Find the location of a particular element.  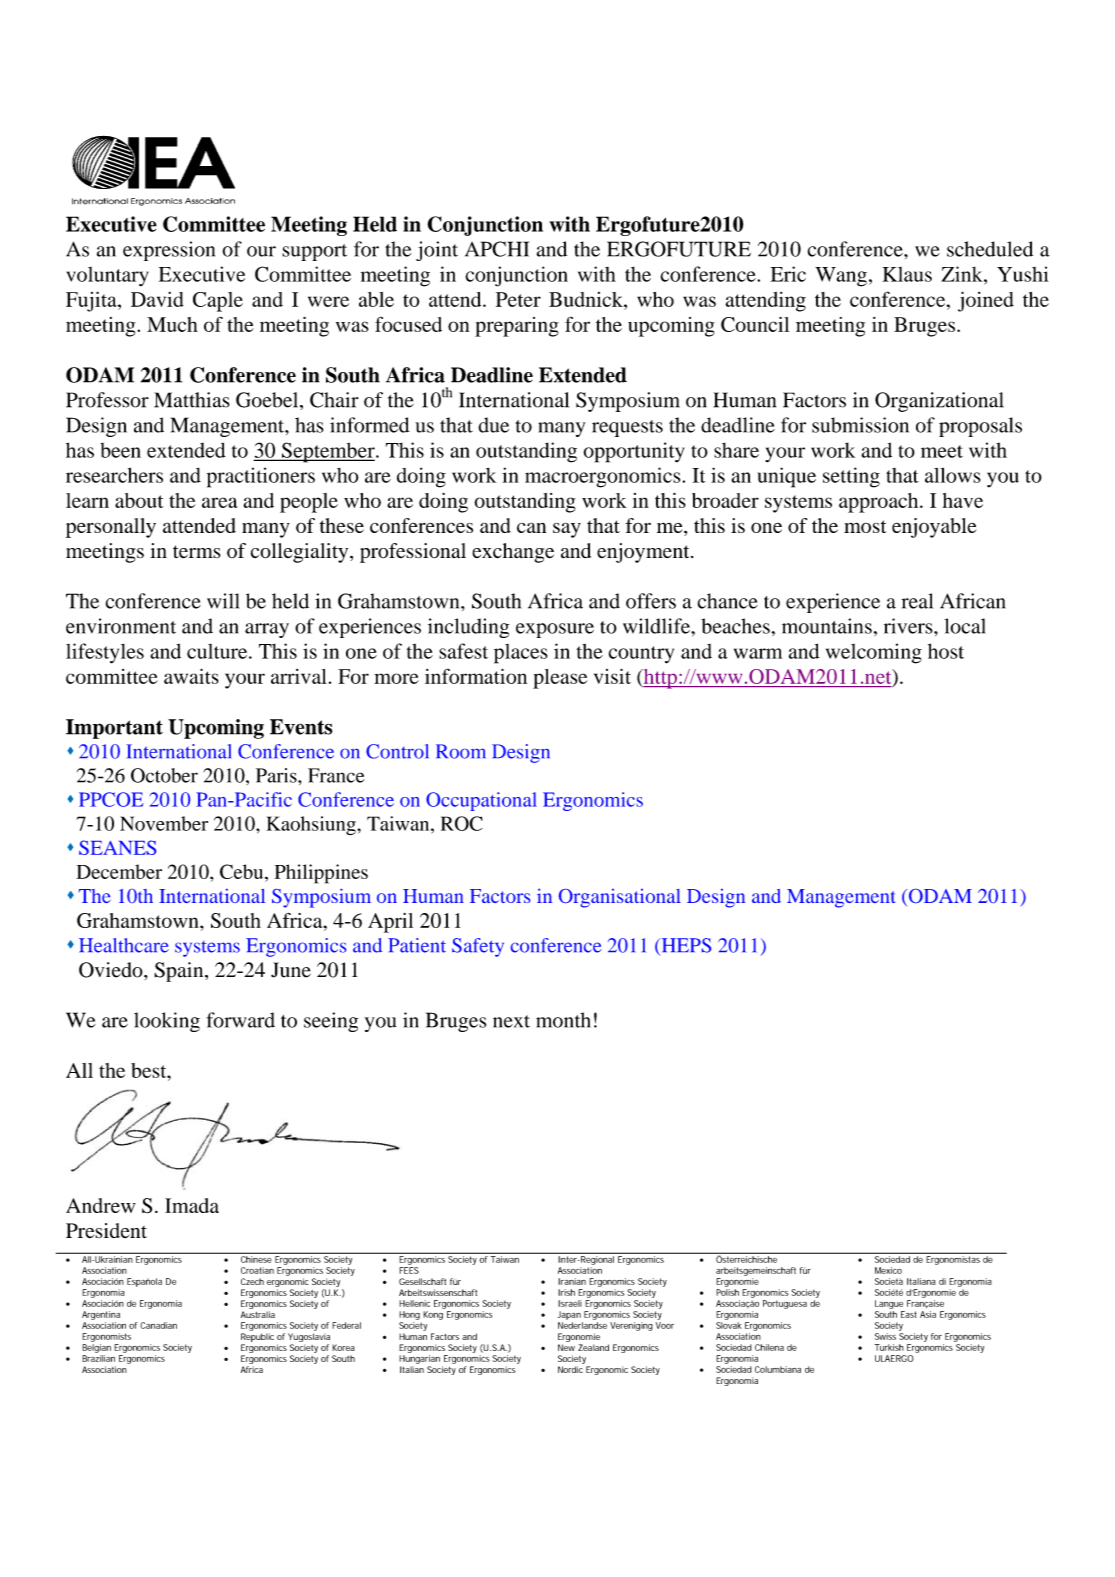

November is located at coordinates (164, 823).
